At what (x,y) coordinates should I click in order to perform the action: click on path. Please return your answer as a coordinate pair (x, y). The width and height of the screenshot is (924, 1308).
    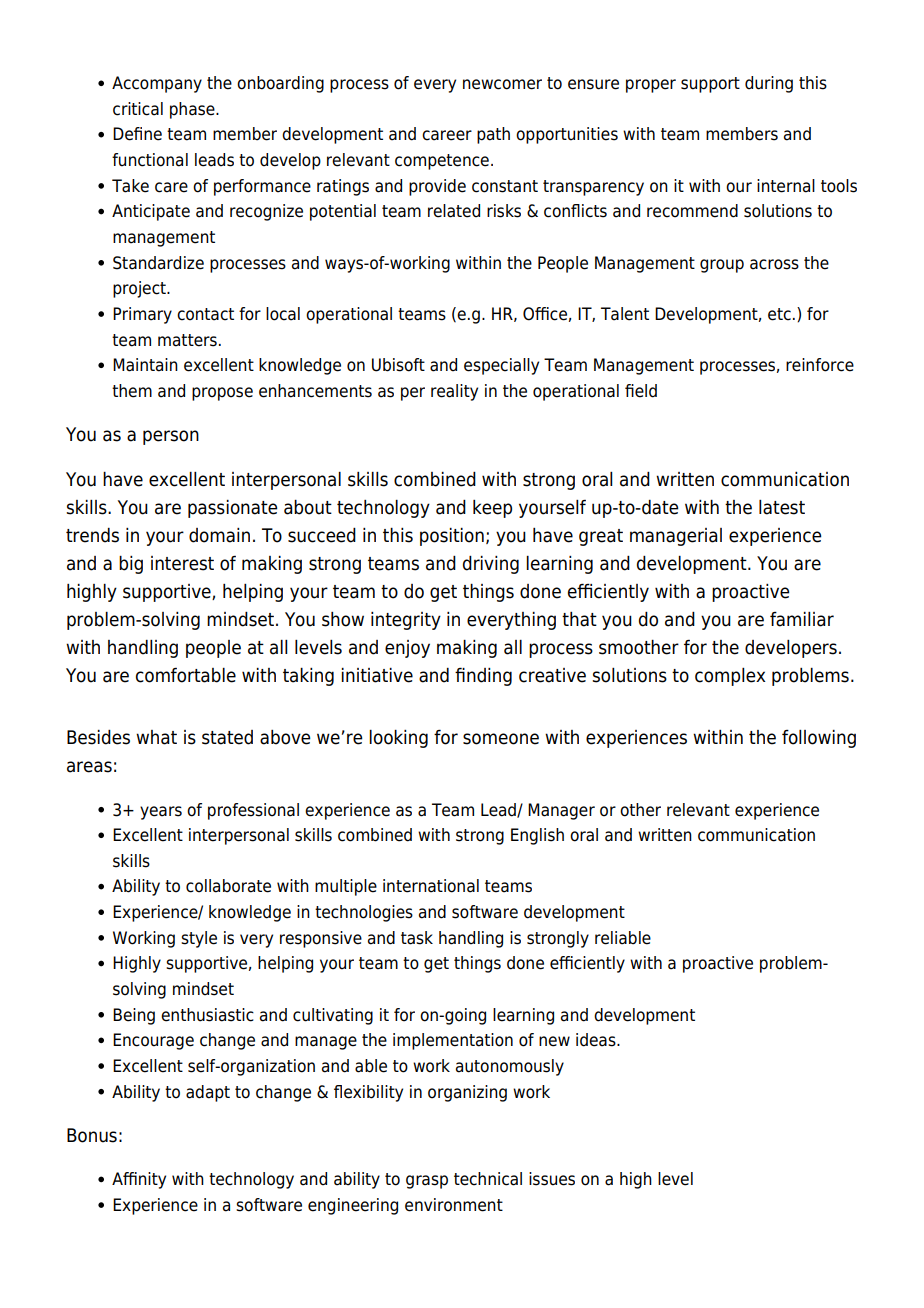
    Looking at the image, I should click on (493, 135).
